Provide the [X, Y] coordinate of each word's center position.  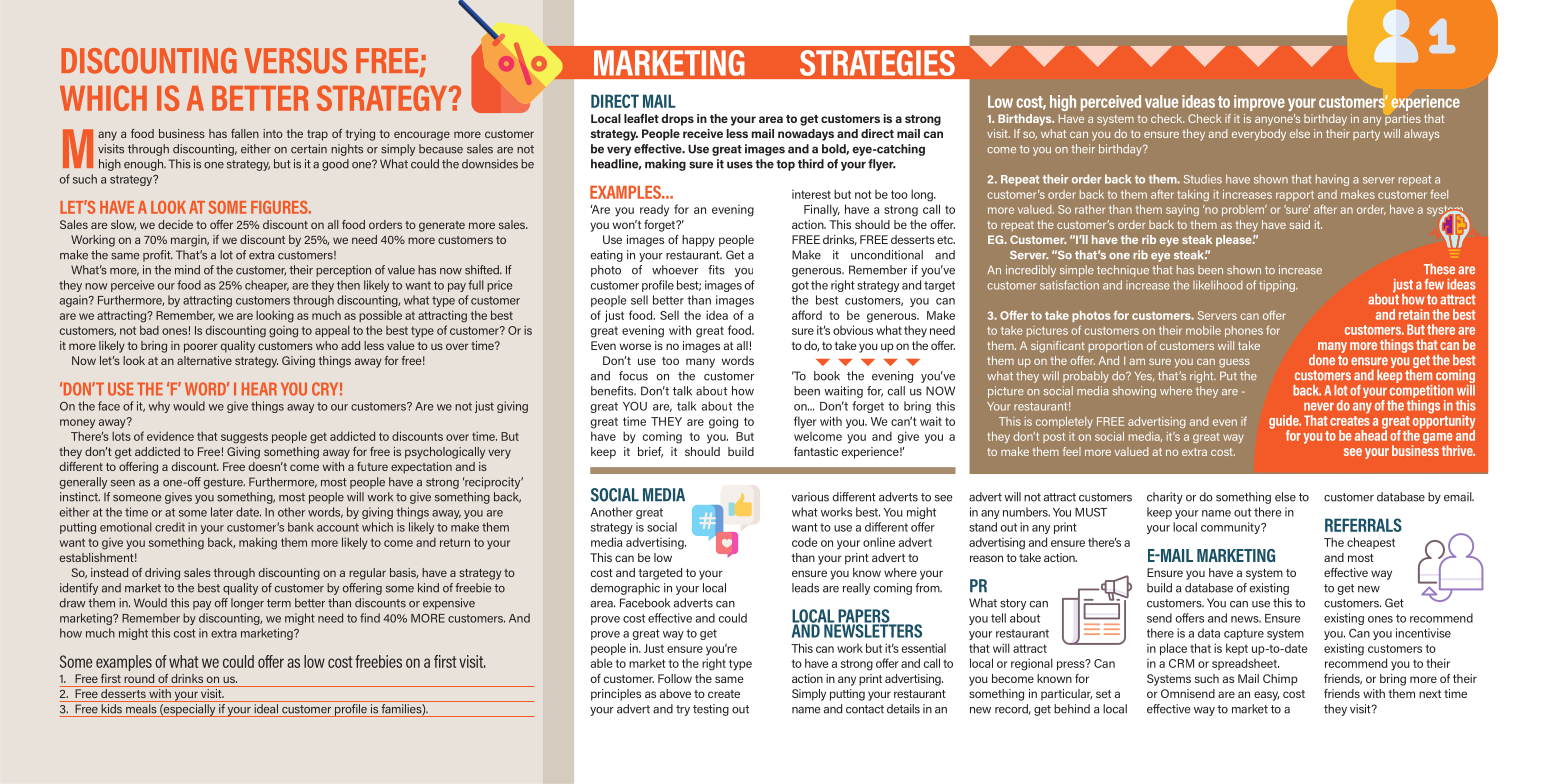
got [800, 286]
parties [1403, 119]
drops [677, 120]
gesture [224, 483]
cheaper [267, 286]
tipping [1278, 286]
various [810, 497]
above [675, 693]
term [279, 603]
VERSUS [295, 61]
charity [1165, 498]
